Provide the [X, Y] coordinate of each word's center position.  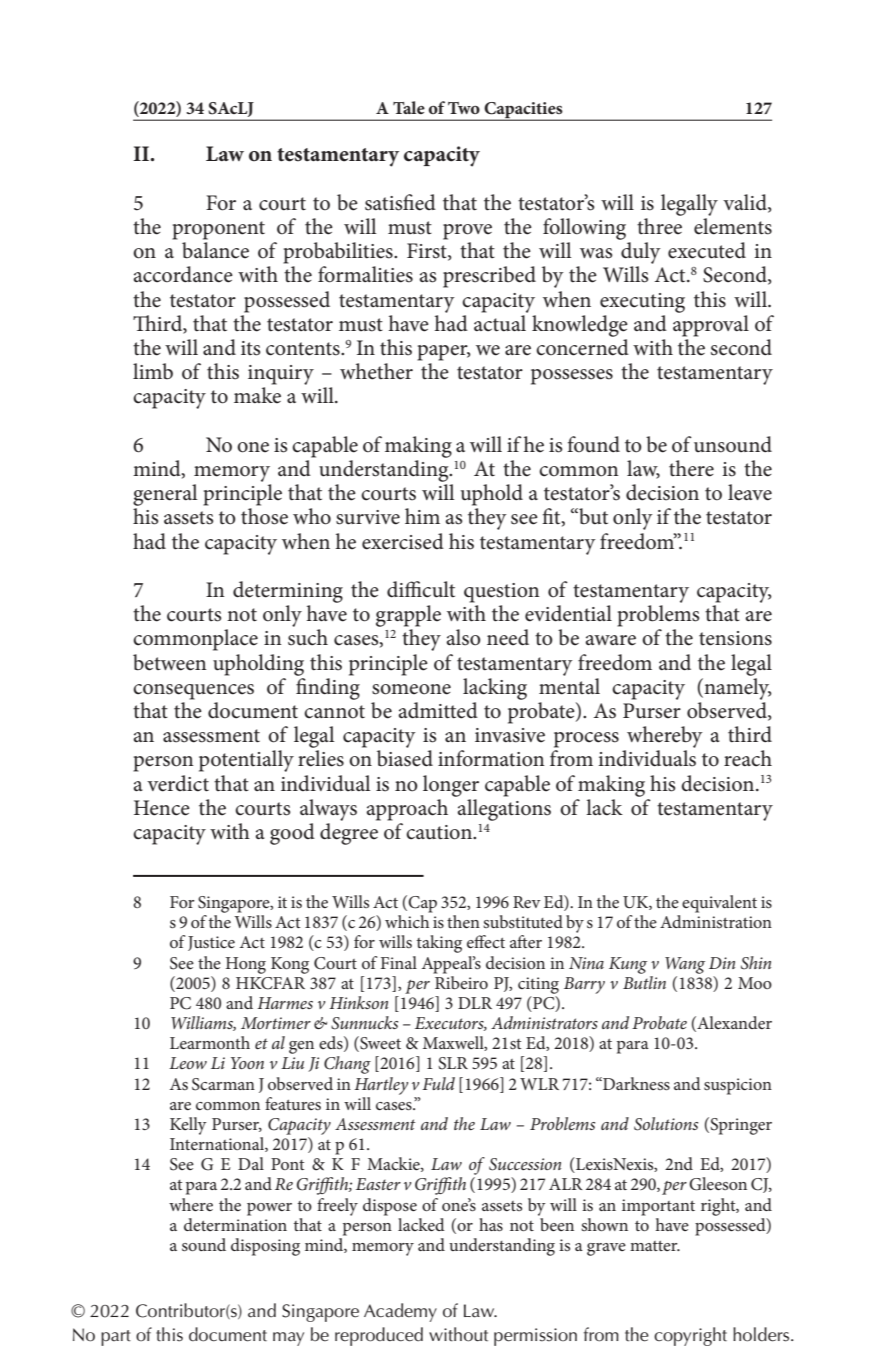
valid [746, 203]
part [116, 1338]
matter [655, 1246]
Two [464, 108]
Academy [400, 1312]
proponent [218, 230]
